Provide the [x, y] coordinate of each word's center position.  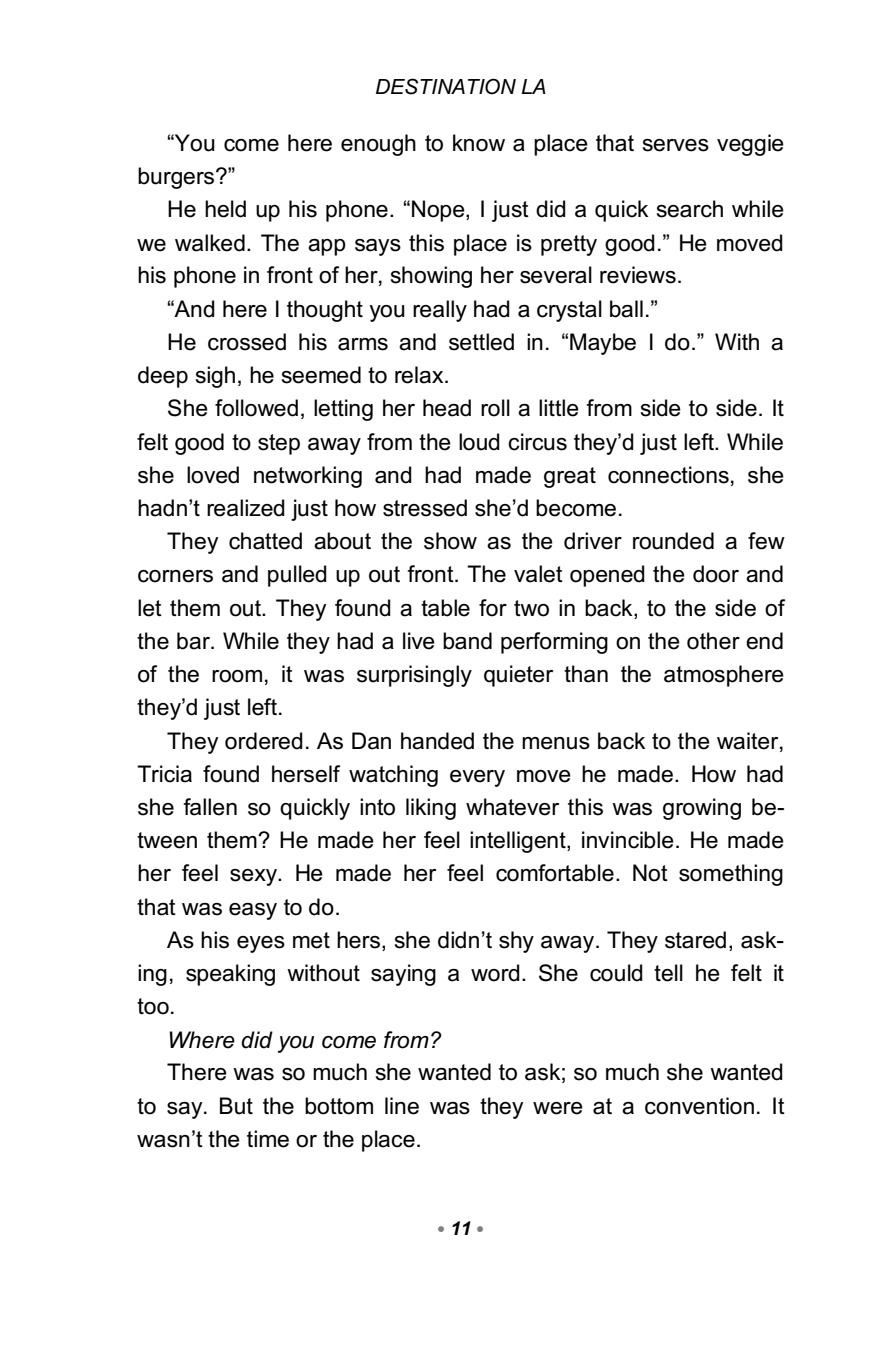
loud [479, 442]
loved [213, 475]
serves [676, 145]
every [477, 778]
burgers [177, 178]
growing [702, 809]
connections [668, 475]
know [479, 143]
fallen [210, 807]
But [236, 1106]
